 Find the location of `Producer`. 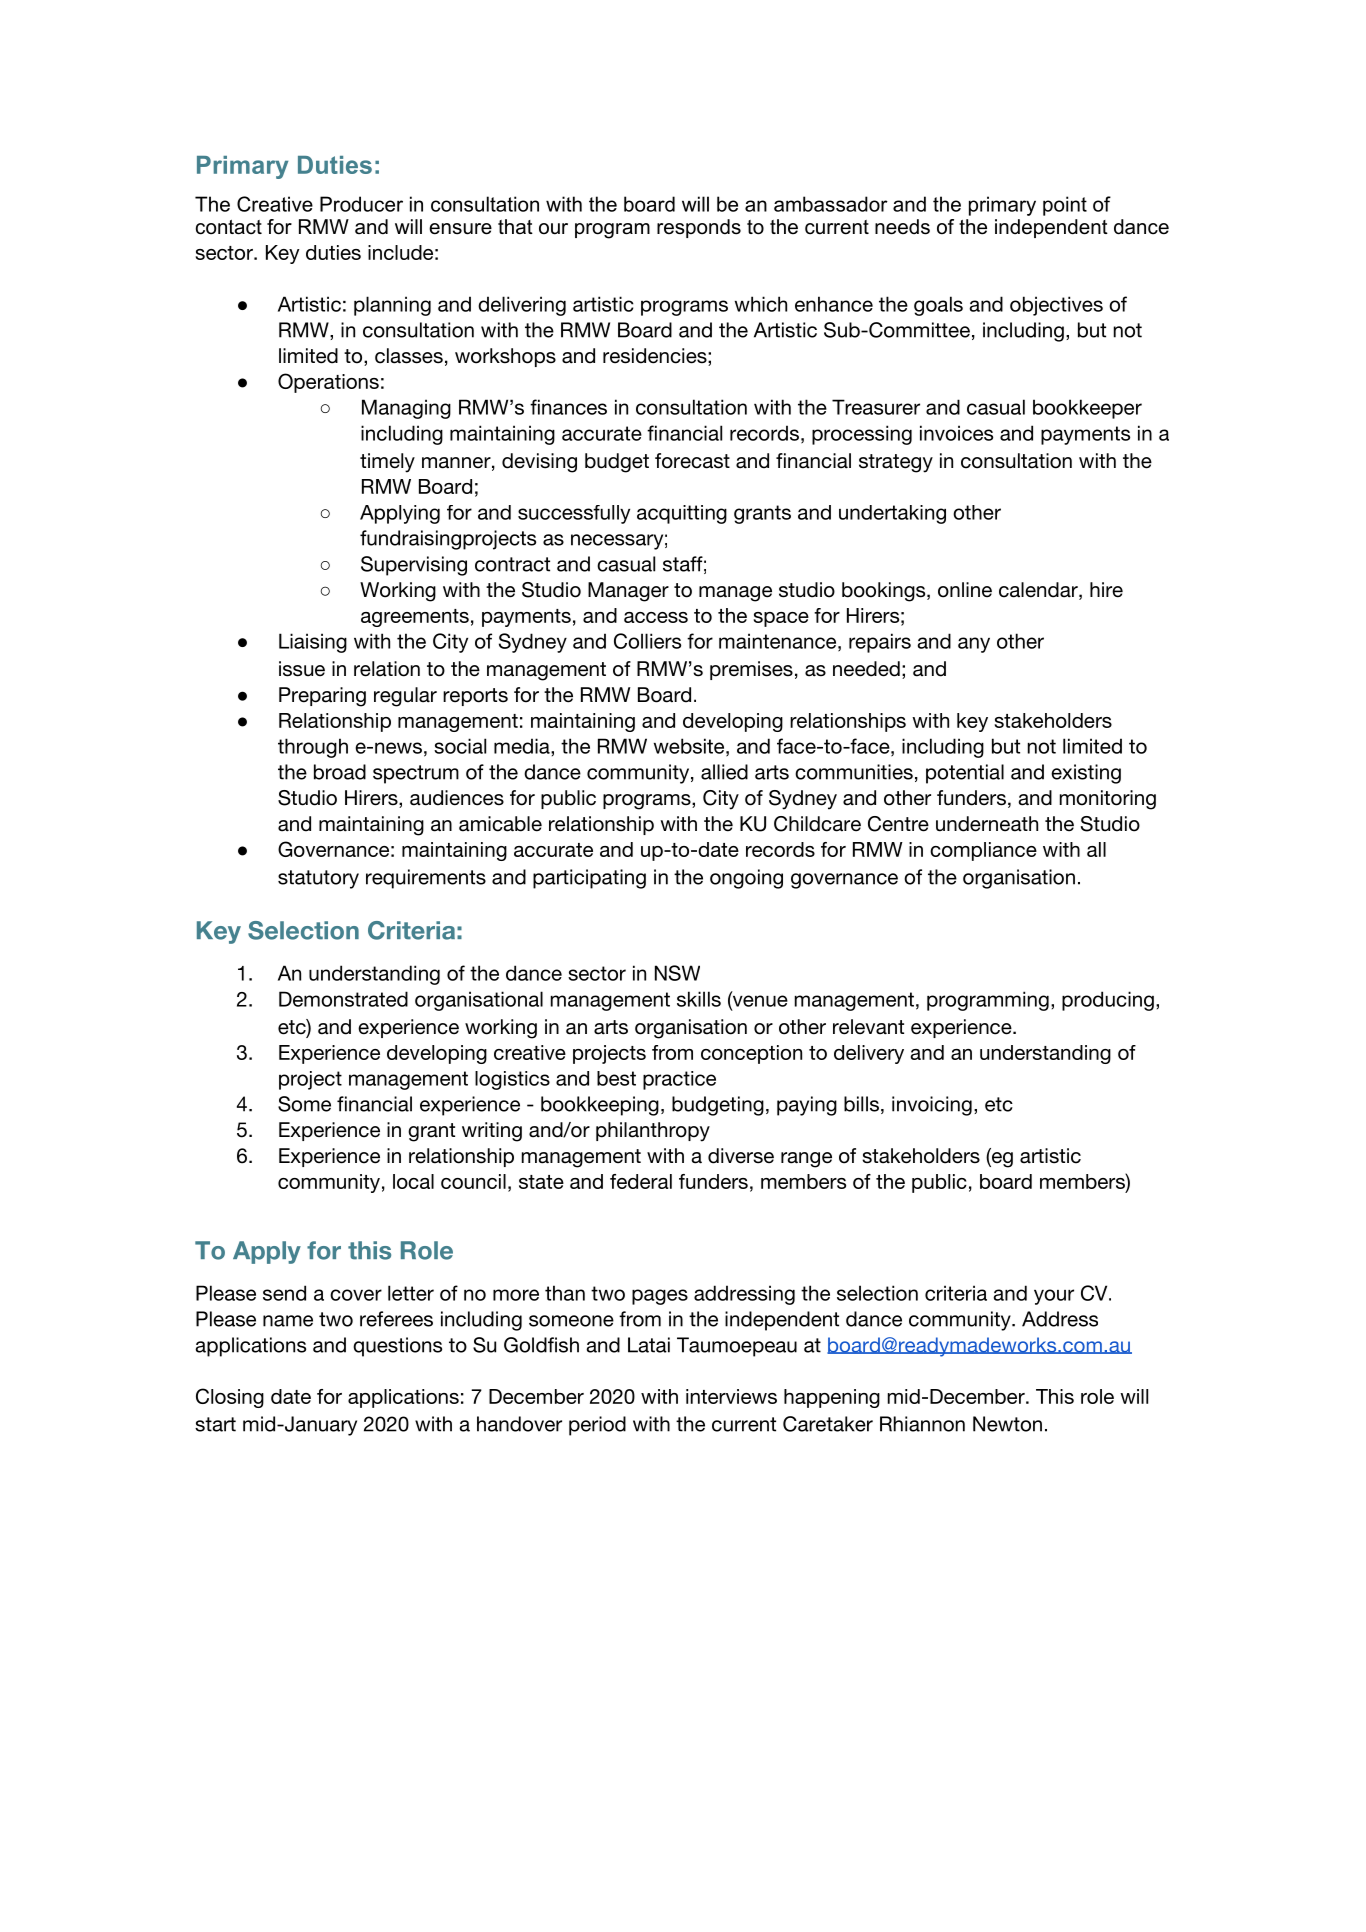

Producer is located at coordinates (361, 204).
